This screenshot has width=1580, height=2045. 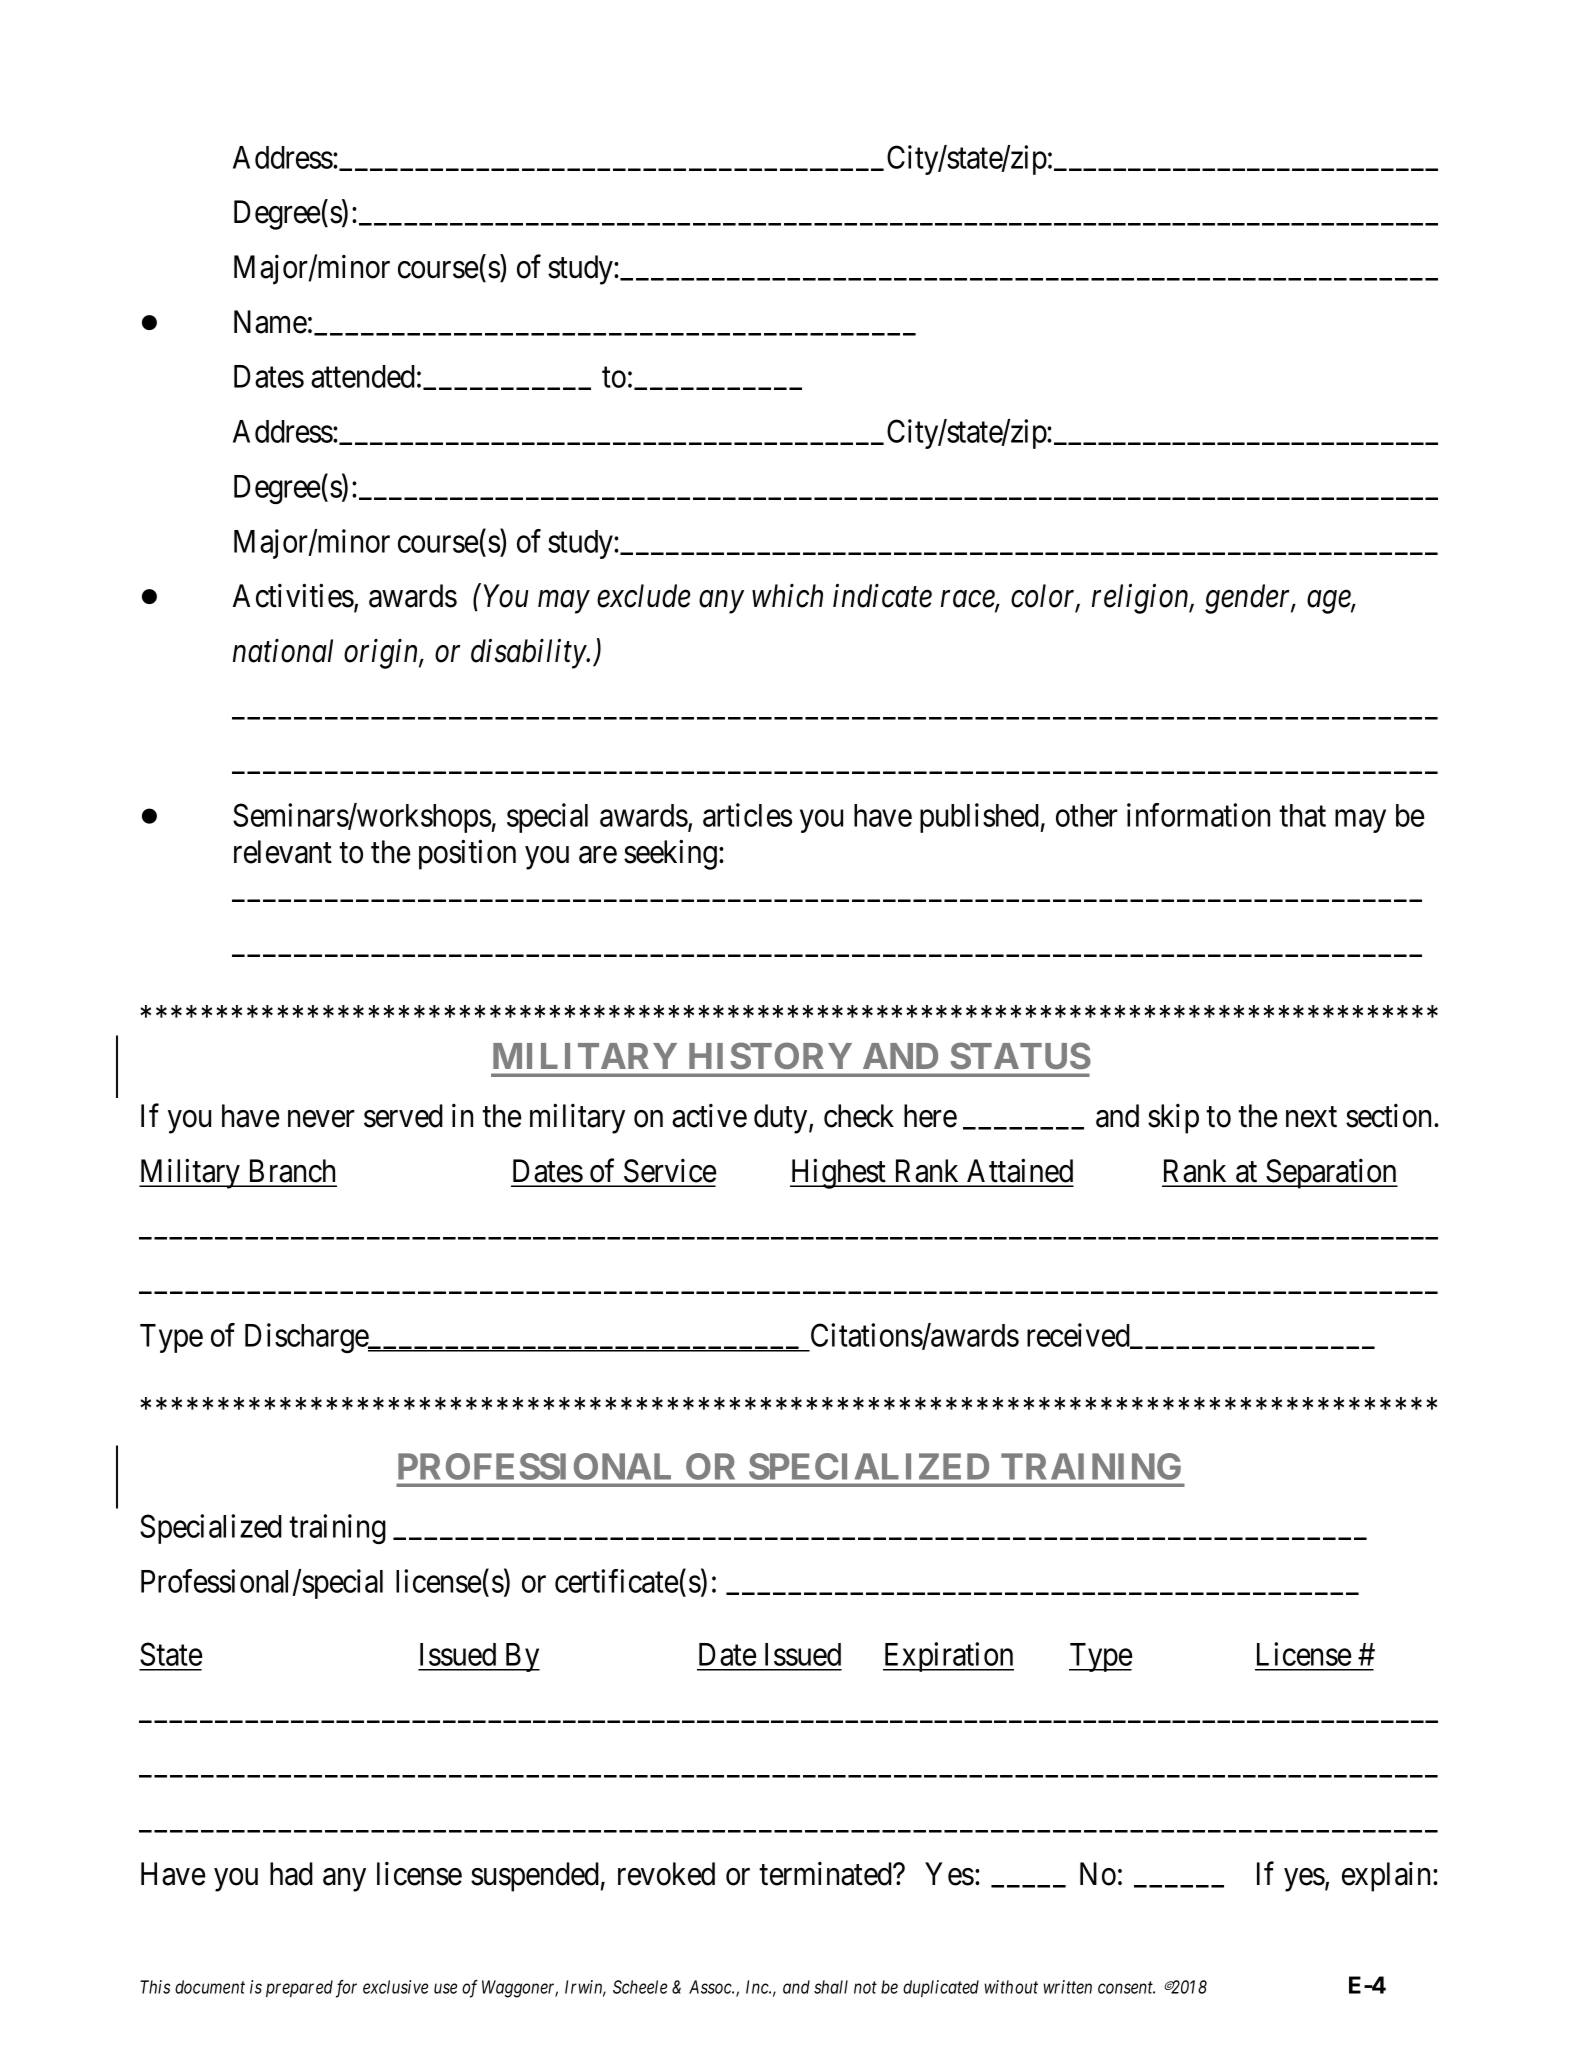 What do you see at coordinates (321, 1119) in the screenshot?
I see `never` at bounding box center [321, 1119].
